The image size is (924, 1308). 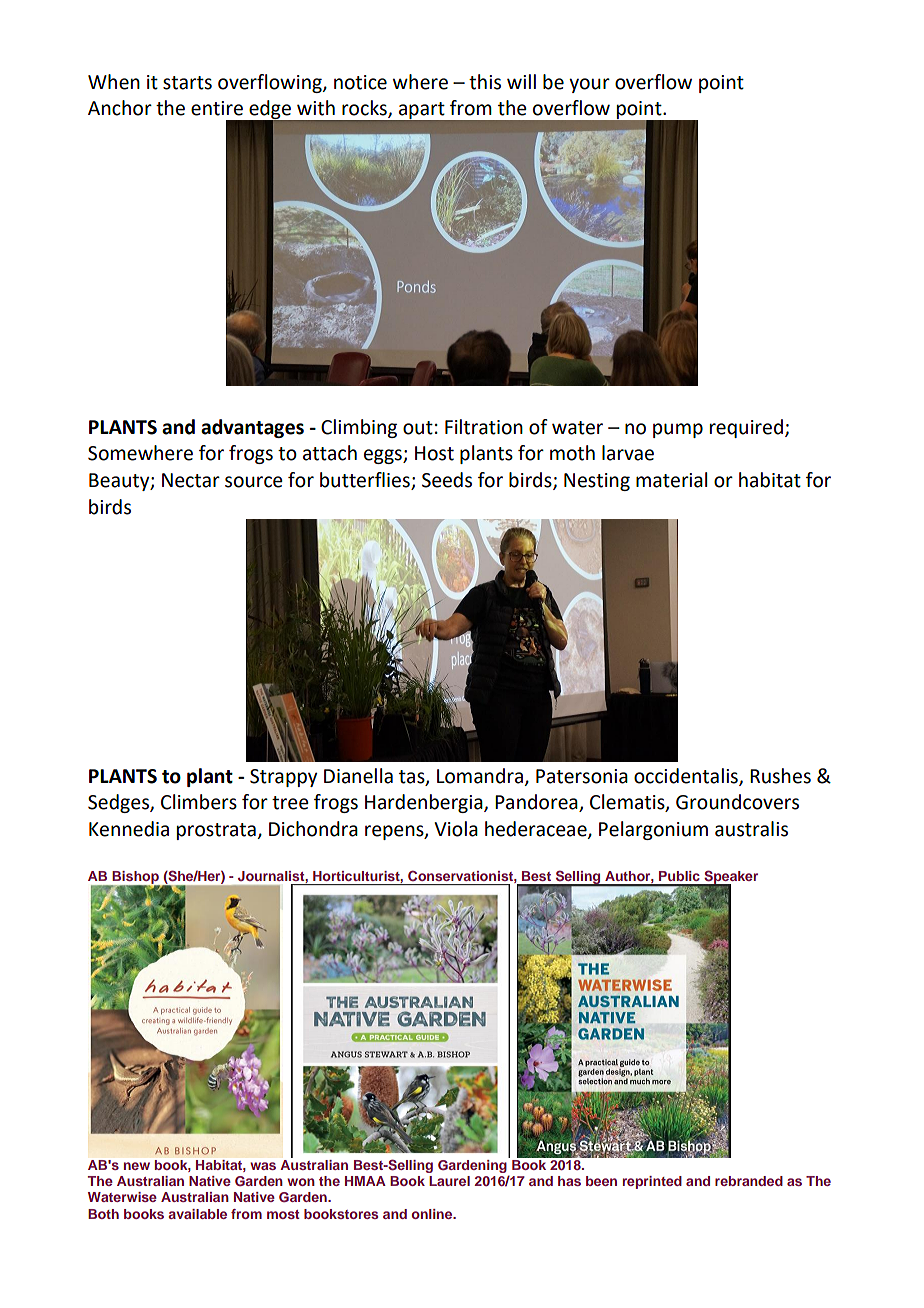 What do you see at coordinates (447, 480) in the screenshot?
I see `Seeds` at bounding box center [447, 480].
